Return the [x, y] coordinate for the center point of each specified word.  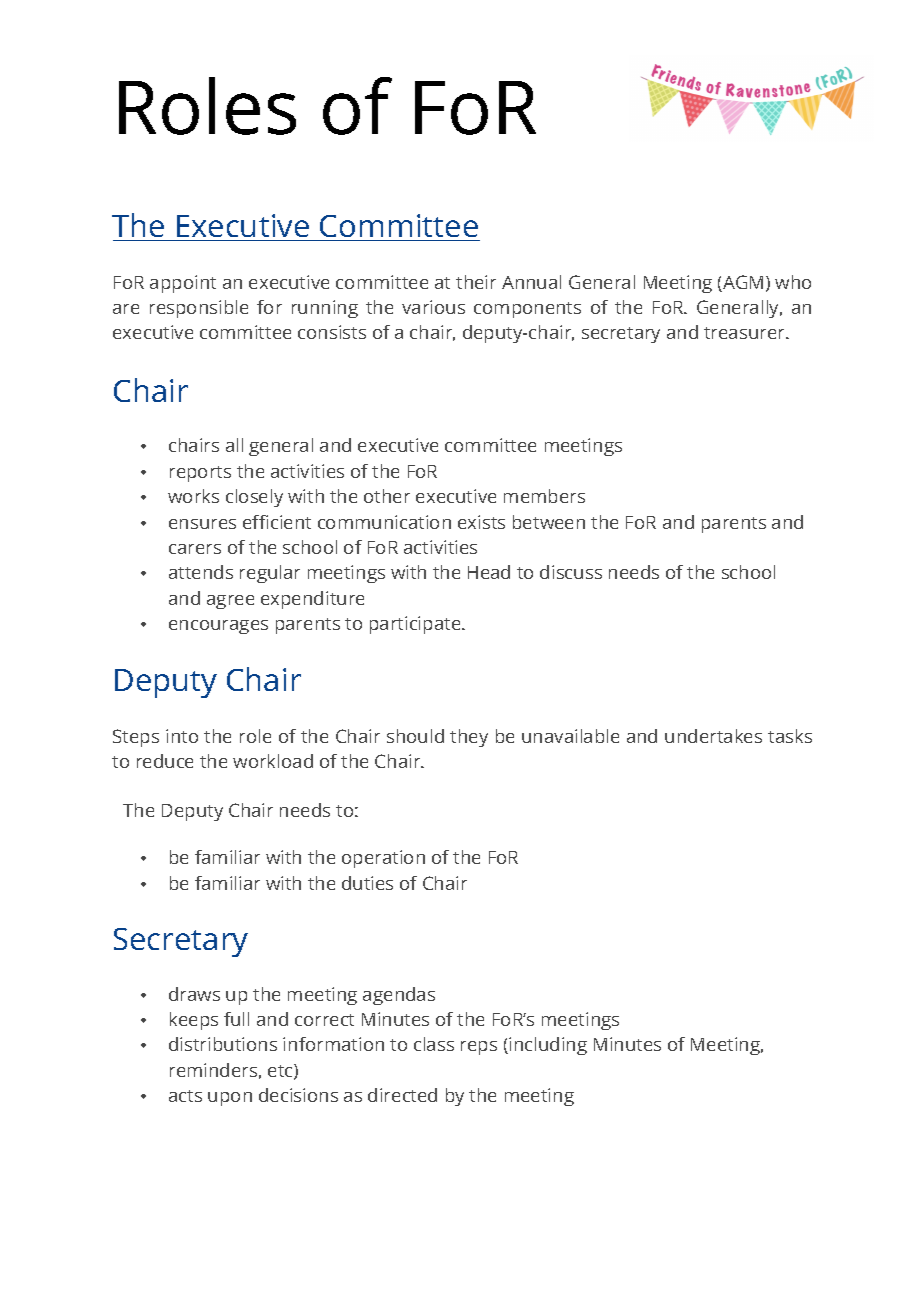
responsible [199, 309]
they [469, 738]
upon [230, 1099]
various [433, 307]
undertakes [713, 736]
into [182, 736]
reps [479, 1048]
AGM [742, 283]
